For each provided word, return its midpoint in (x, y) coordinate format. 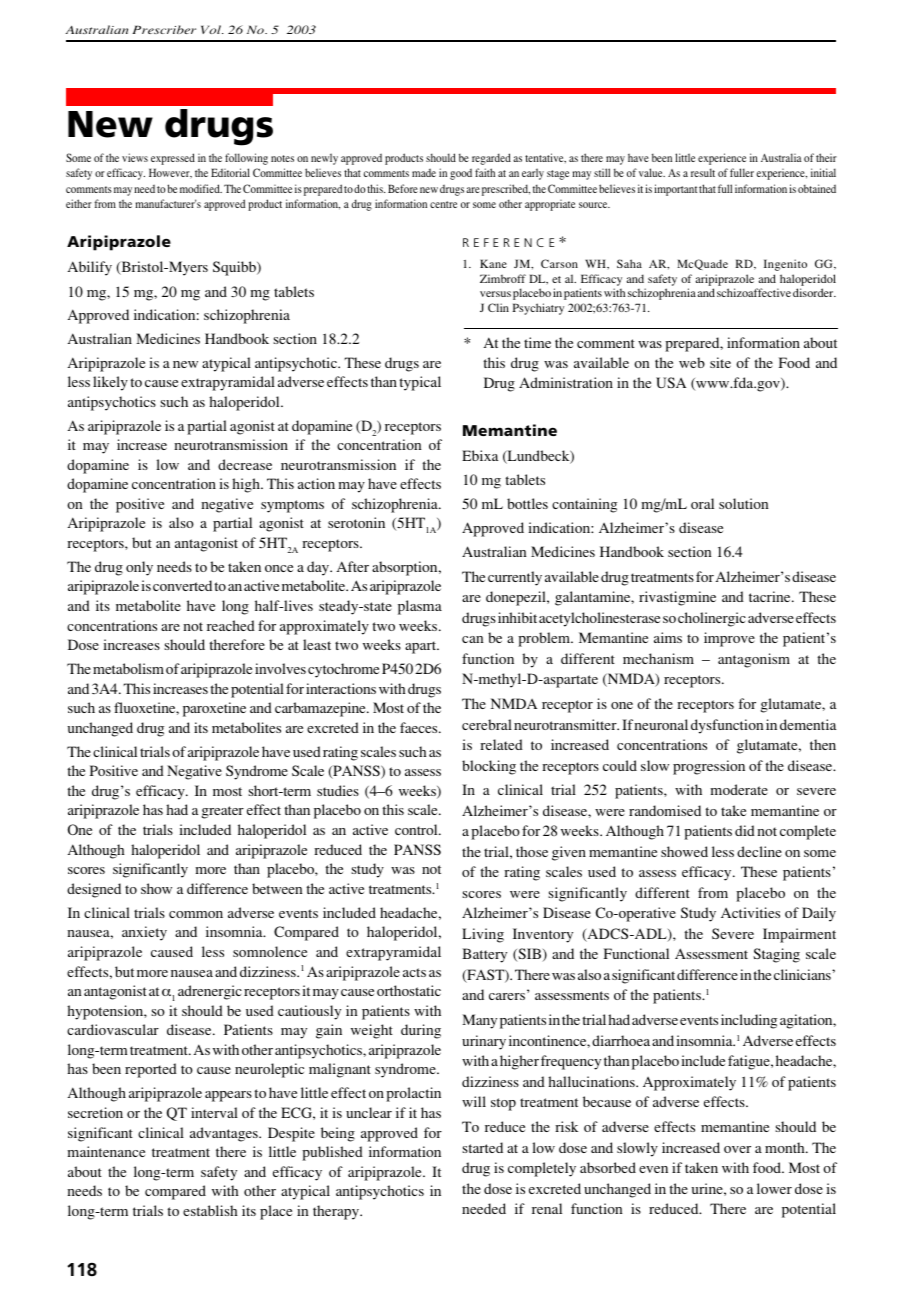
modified (201, 188)
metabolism (128, 668)
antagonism (754, 660)
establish (210, 1210)
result (703, 172)
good (461, 174)
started (482, 1147)
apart (422, 647)
